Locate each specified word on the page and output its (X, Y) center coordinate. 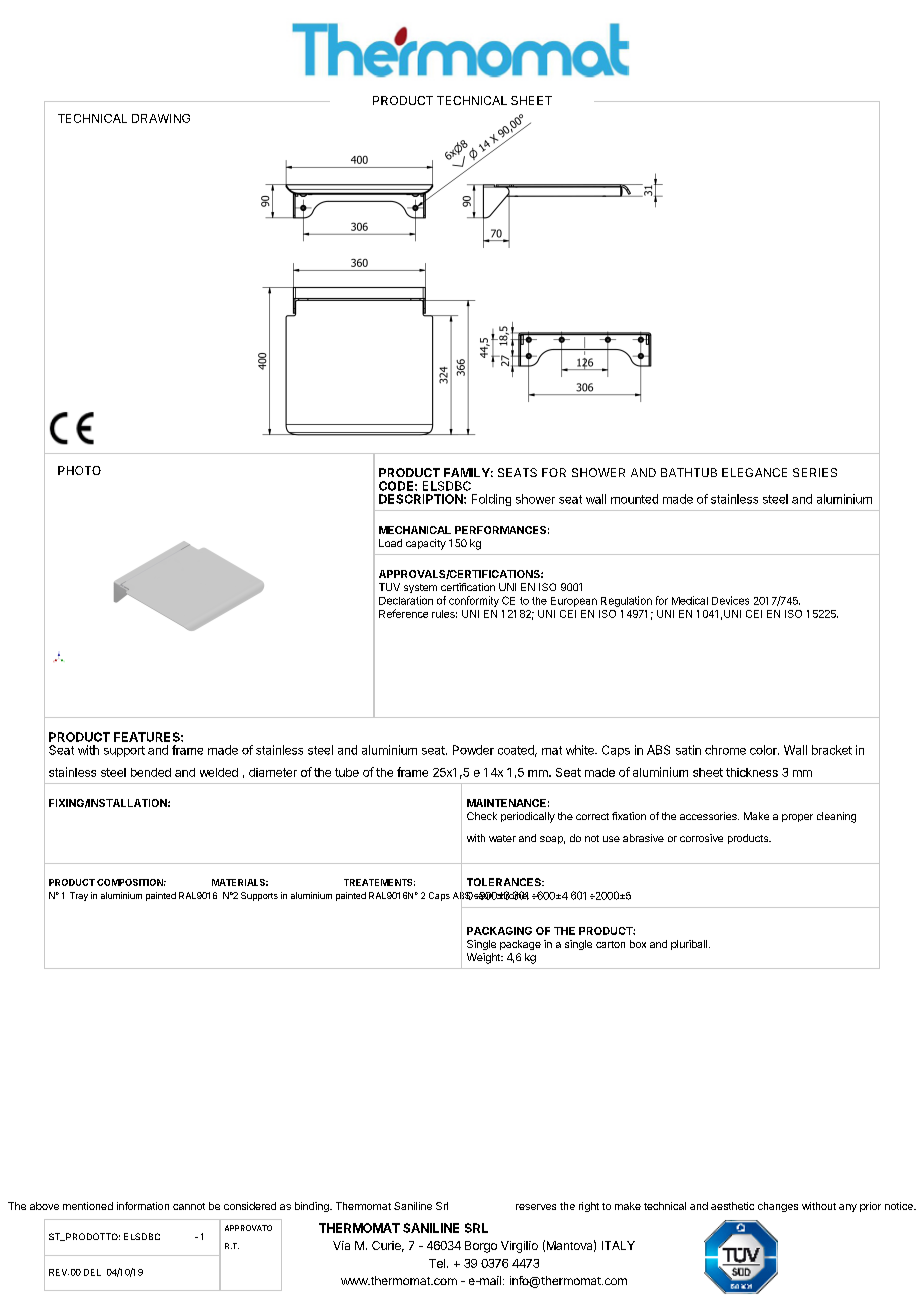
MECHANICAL (415, 530)
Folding (491, 500)
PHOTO (79, 470)
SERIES (815, 472)
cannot (189, 1206)
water (502, 838)
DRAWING (161, 118)
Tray (79, 896)
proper (797, 818)
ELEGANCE (754, 472)
